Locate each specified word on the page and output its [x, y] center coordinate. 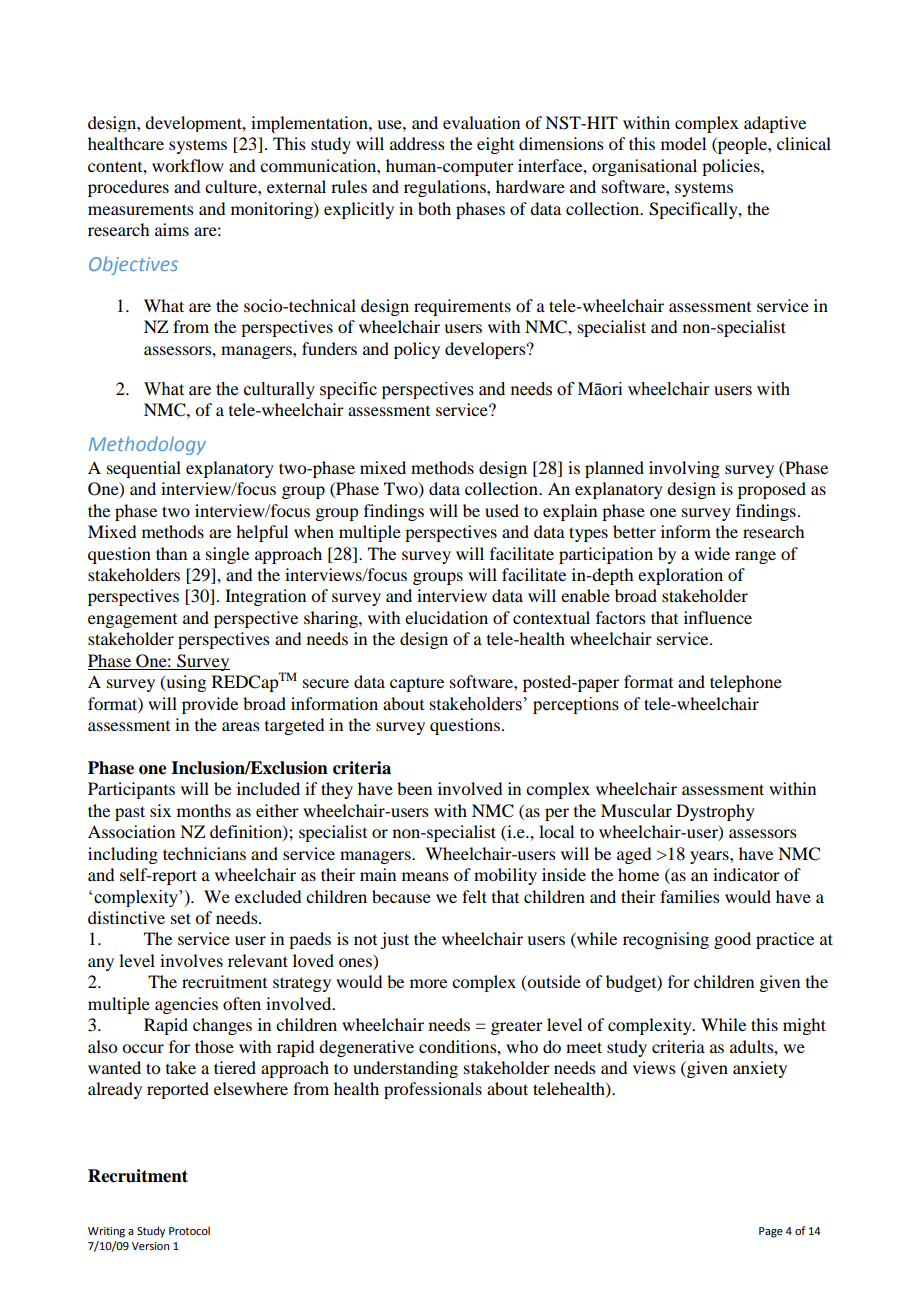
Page [771, 1232]
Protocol [189, 1230]
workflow [188, 165]
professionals [433, 1090]
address [417, 143]
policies [732, 167]
